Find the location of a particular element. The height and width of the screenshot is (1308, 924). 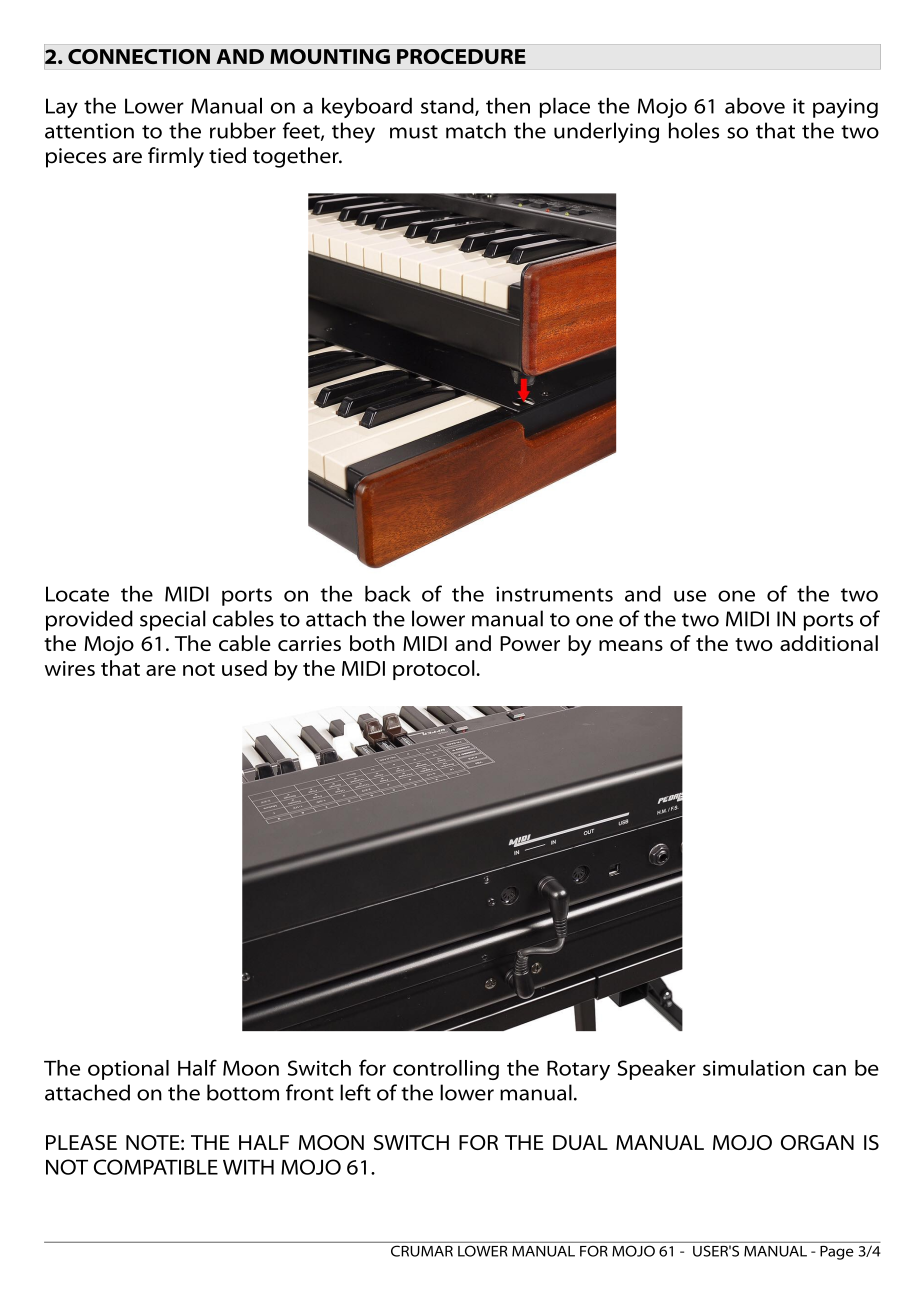

CONNECTION is located at coordinates (139, 56).
